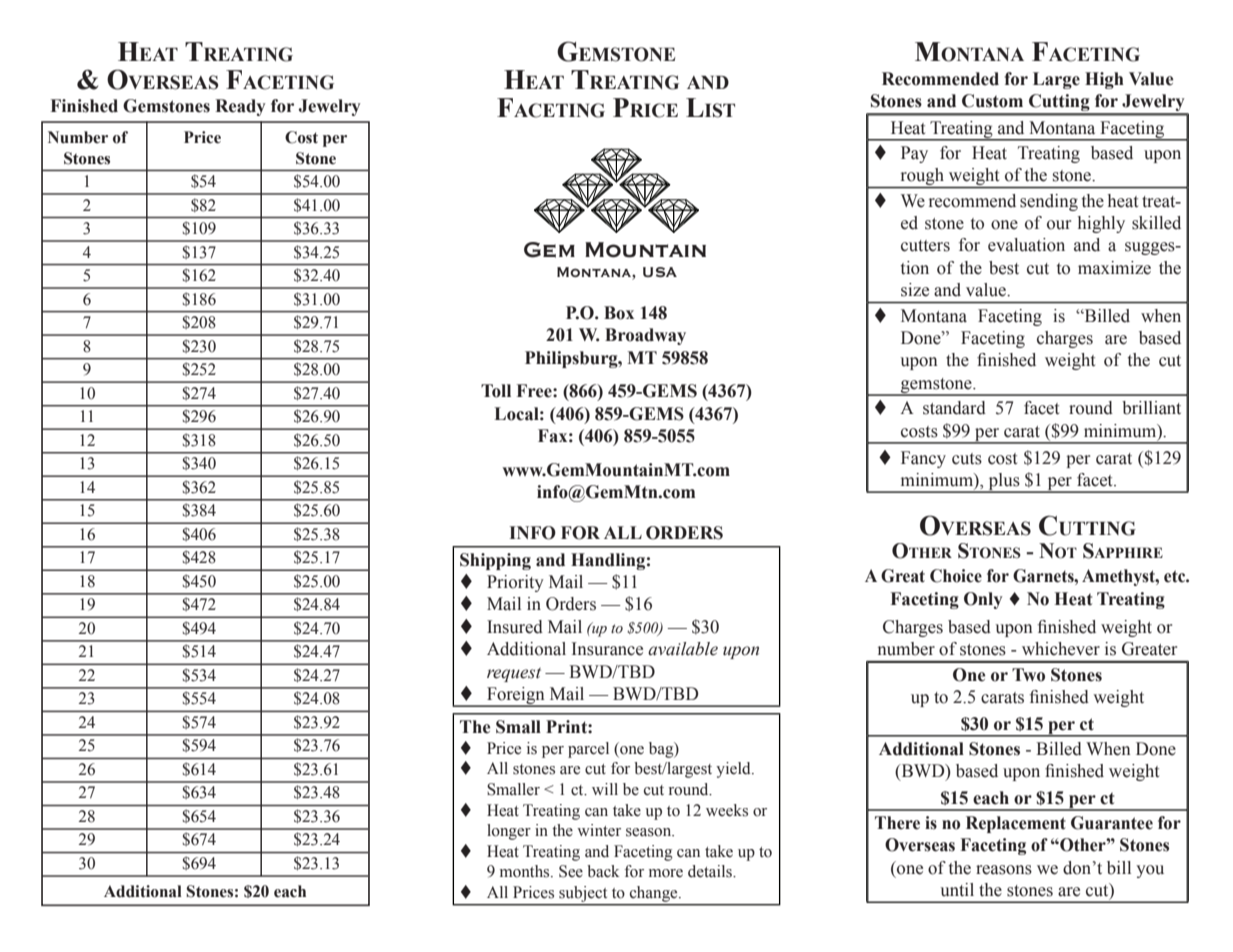 The image size is (1233, 952). What do you see at coordinates (992, 101) in the screenshot?
I see `Custom` at bounding box center [992, 101].
